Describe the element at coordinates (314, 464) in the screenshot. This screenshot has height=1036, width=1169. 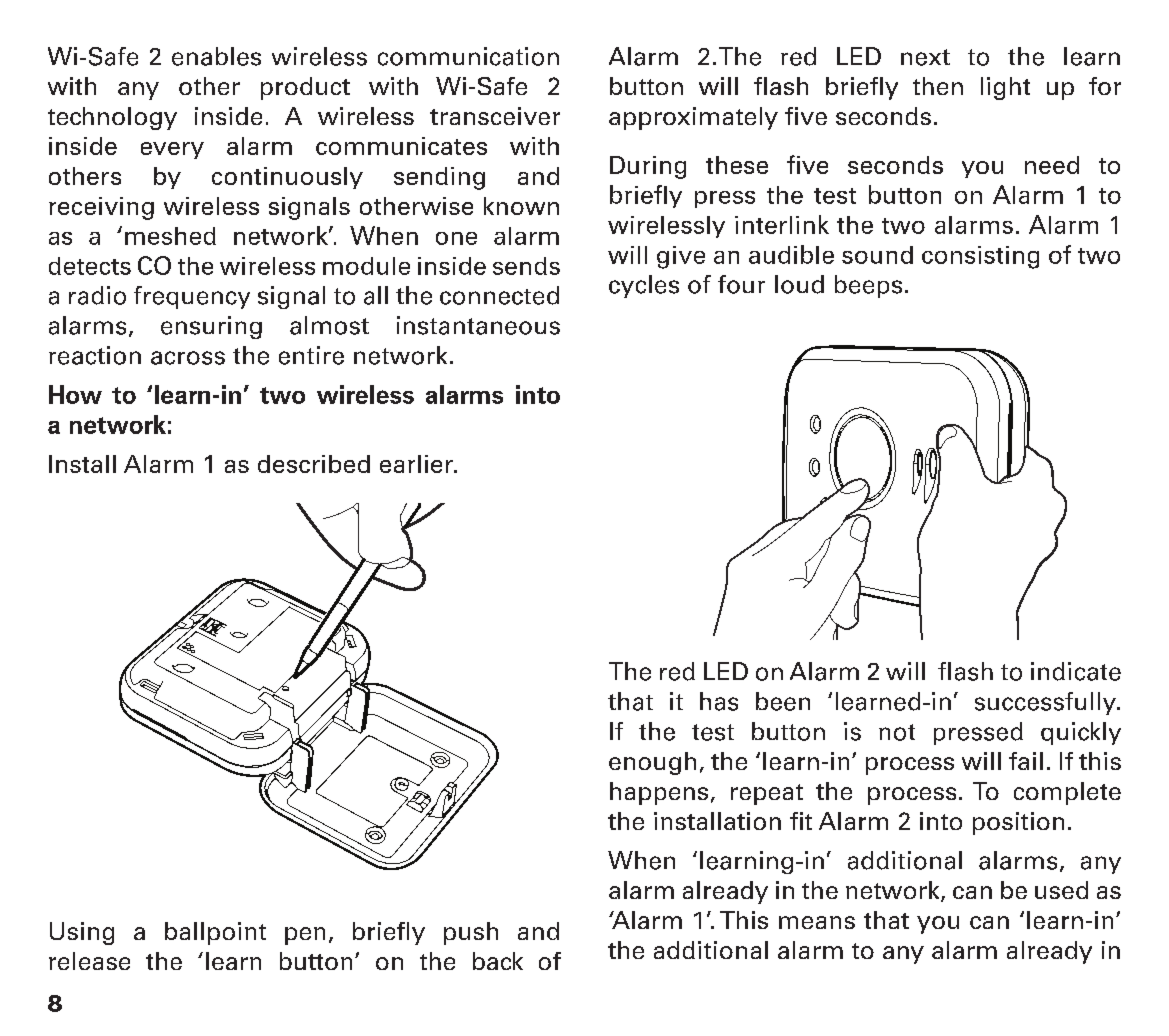
I see `described` at that location.
